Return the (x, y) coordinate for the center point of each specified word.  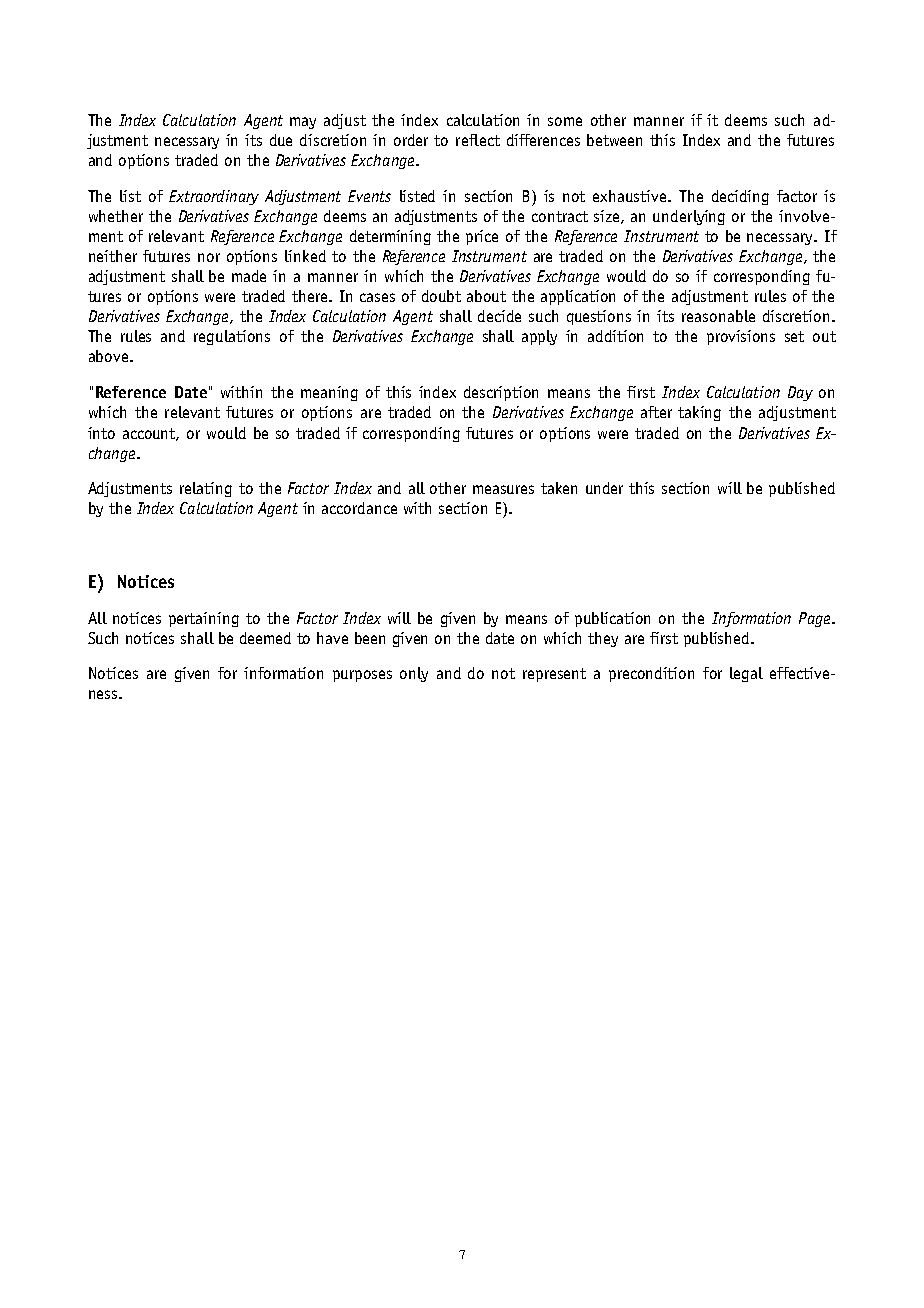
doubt (441, 296)
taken (559, 488)
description (501, 393)
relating (206, 489)
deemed (265, 638)
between (614, 140)
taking (699, 413)
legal (746, 674)
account (151, 434)
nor (209, 257)
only (414, 674)
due (281, 140)
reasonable (718, 316)
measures (503, 489)
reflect (478, 140)
